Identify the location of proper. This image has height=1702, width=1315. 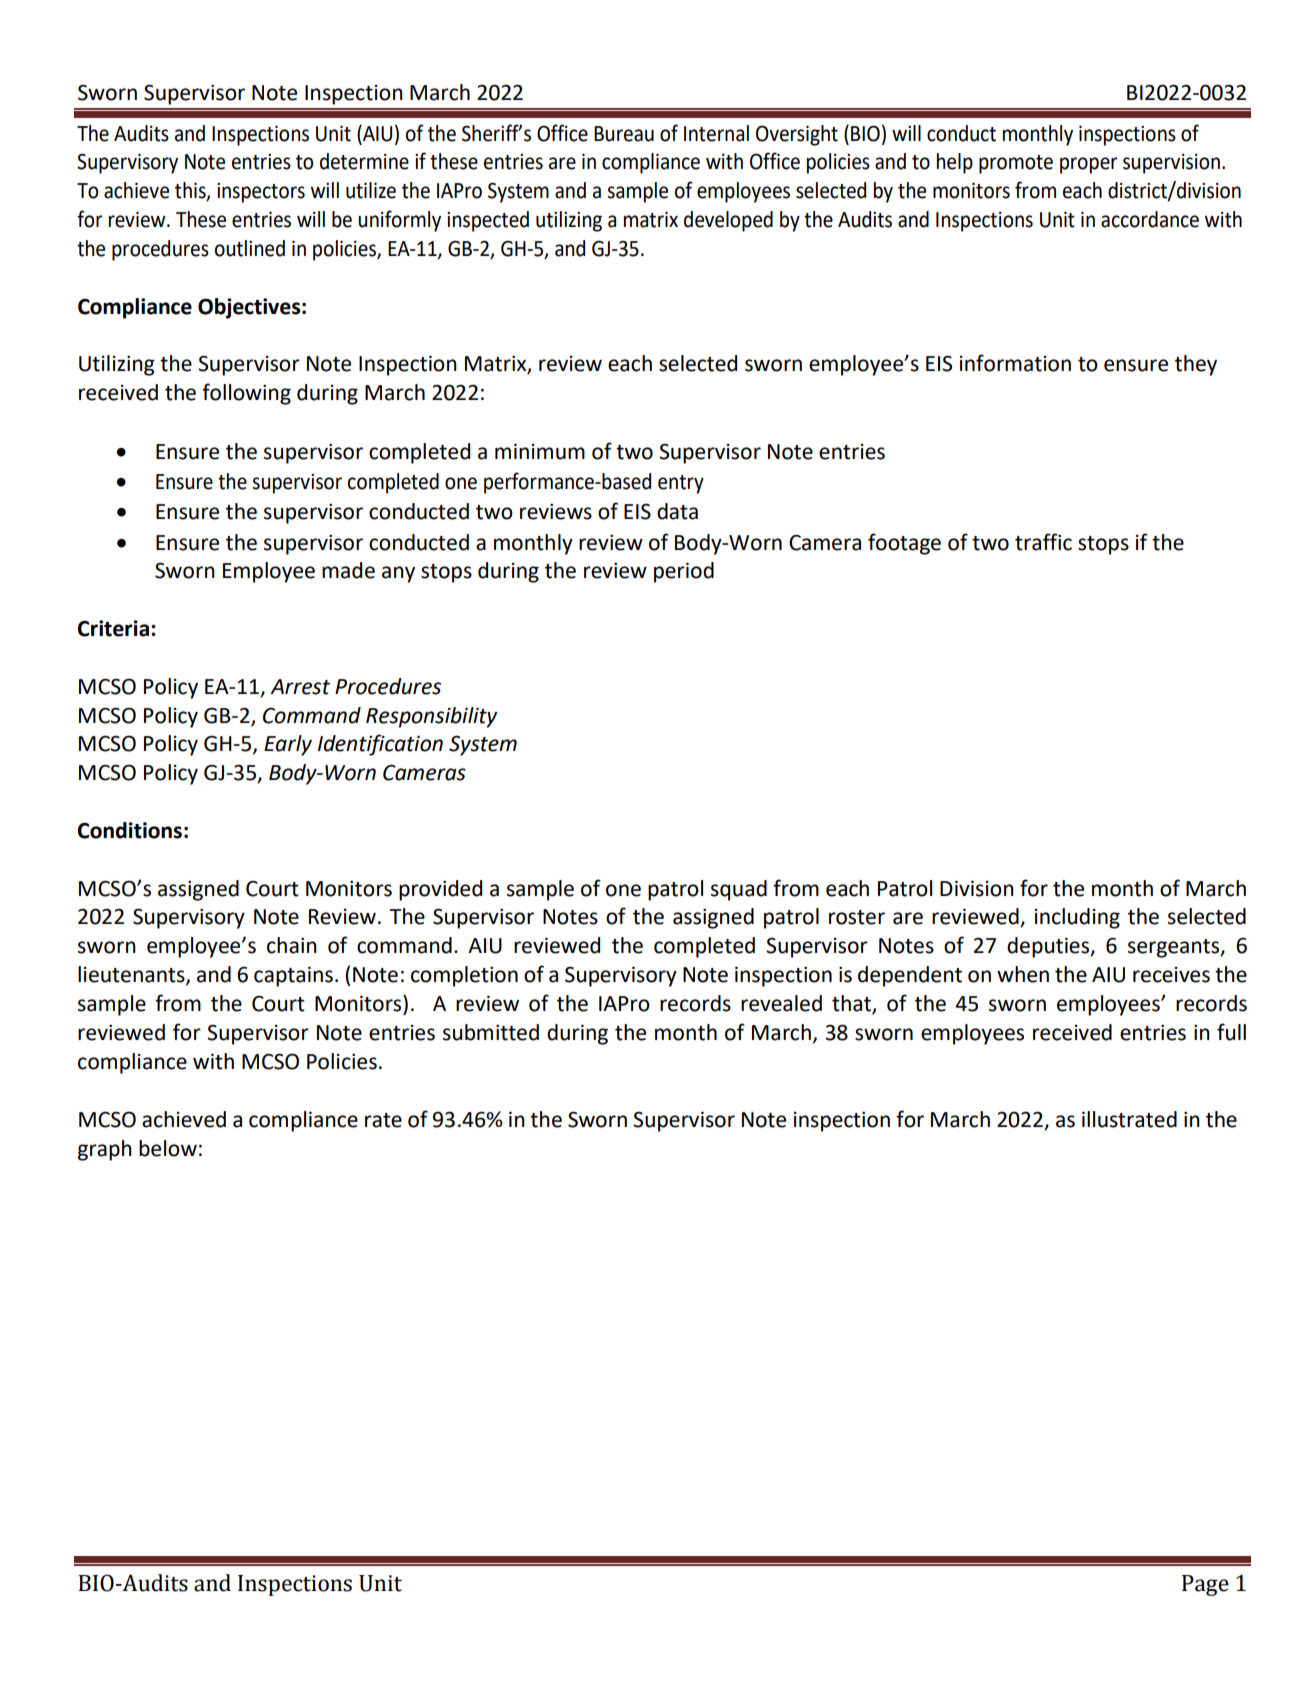
(1089, 165).
